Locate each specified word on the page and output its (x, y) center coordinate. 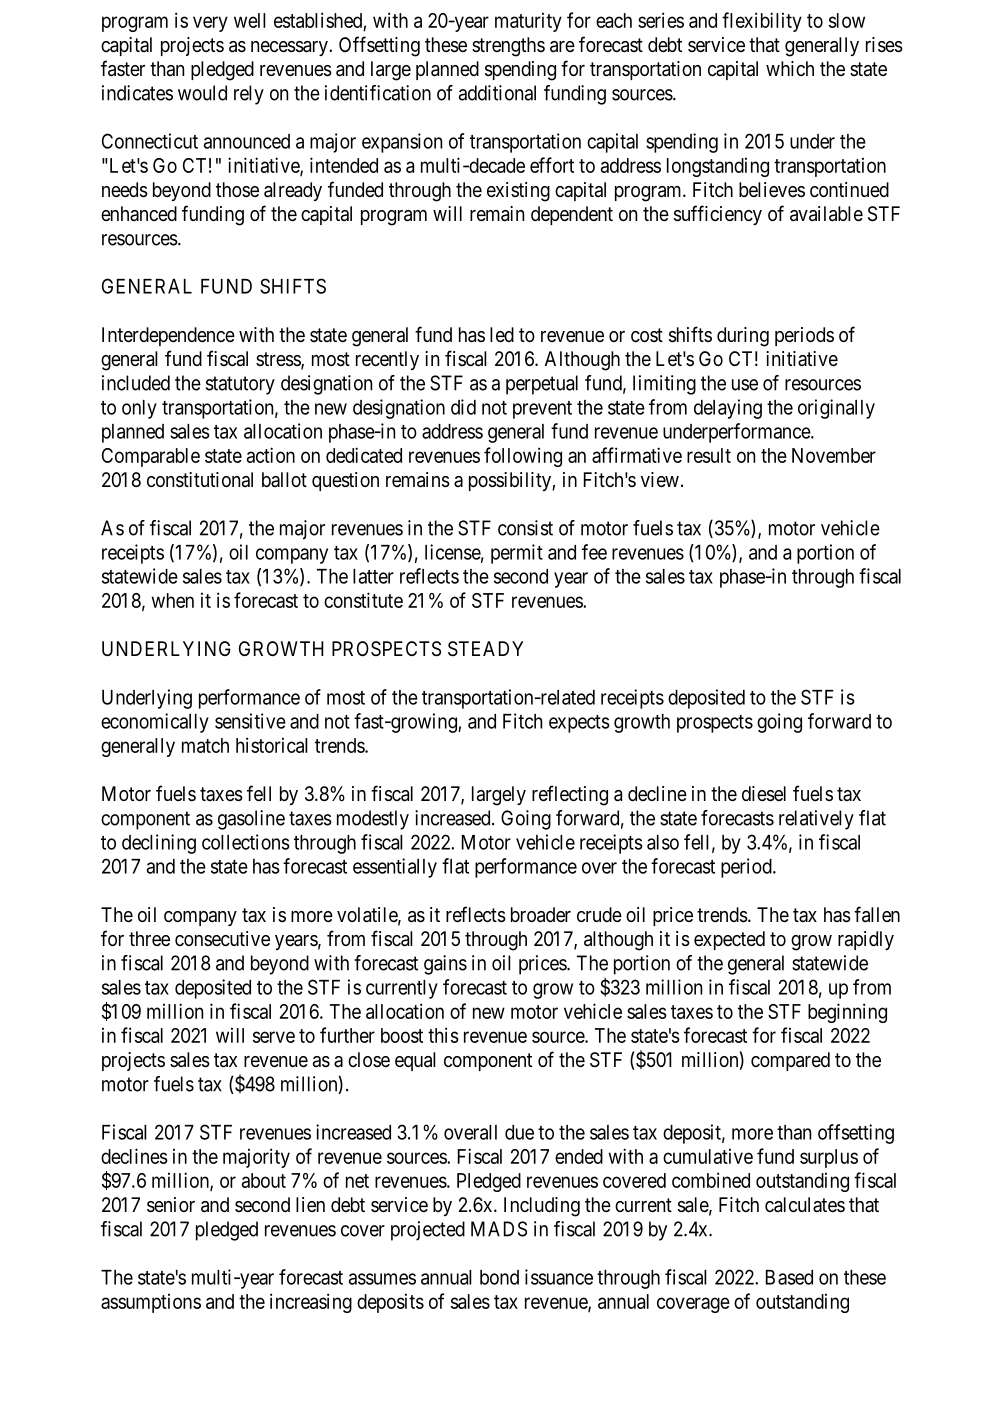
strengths (508, 47)
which (790, 68)
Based (789, 1277)
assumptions (151, 1303)
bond (499, 1277)
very (210, 24)
